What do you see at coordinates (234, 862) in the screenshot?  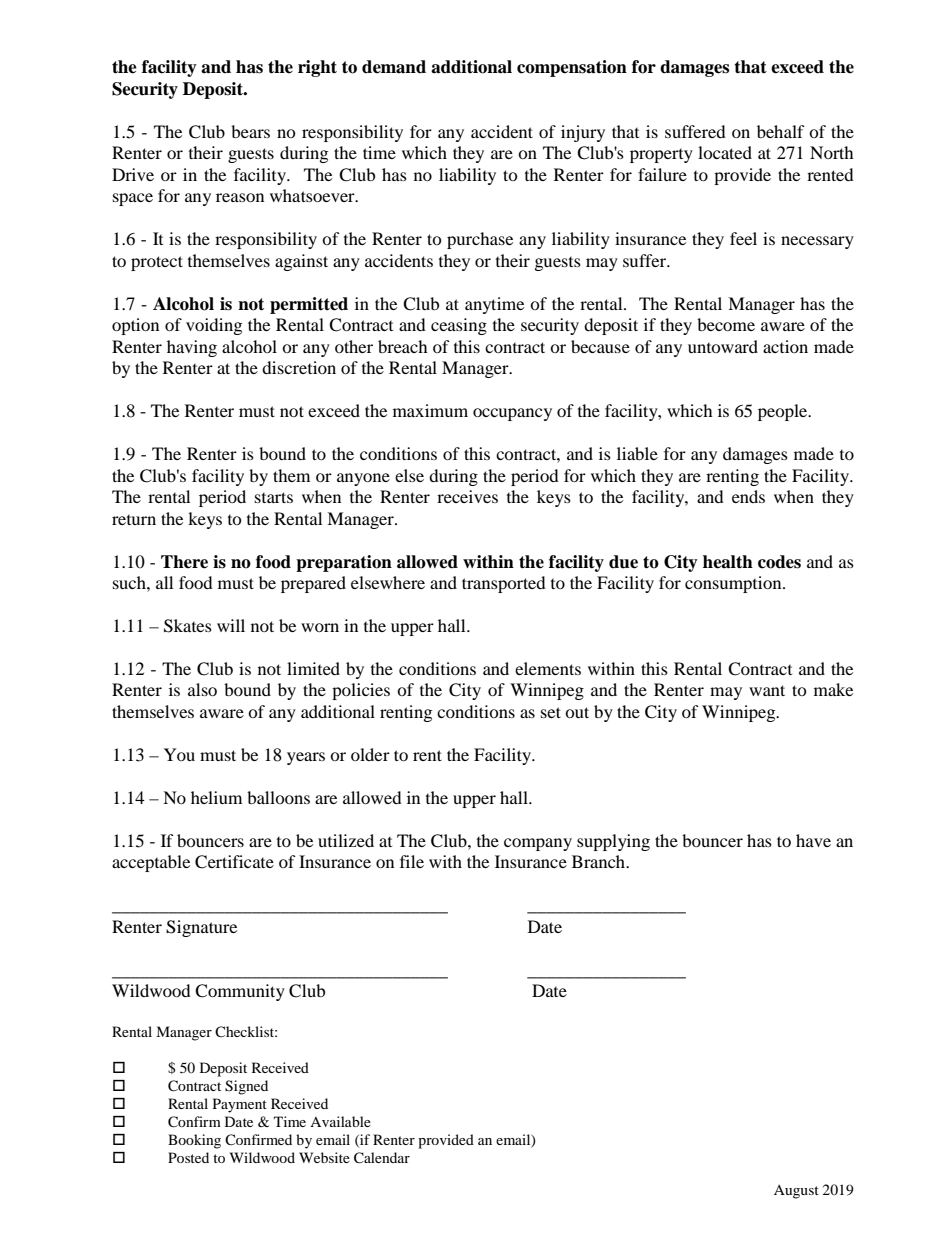 I see `Certificate` at bounding box center [234, 862].
